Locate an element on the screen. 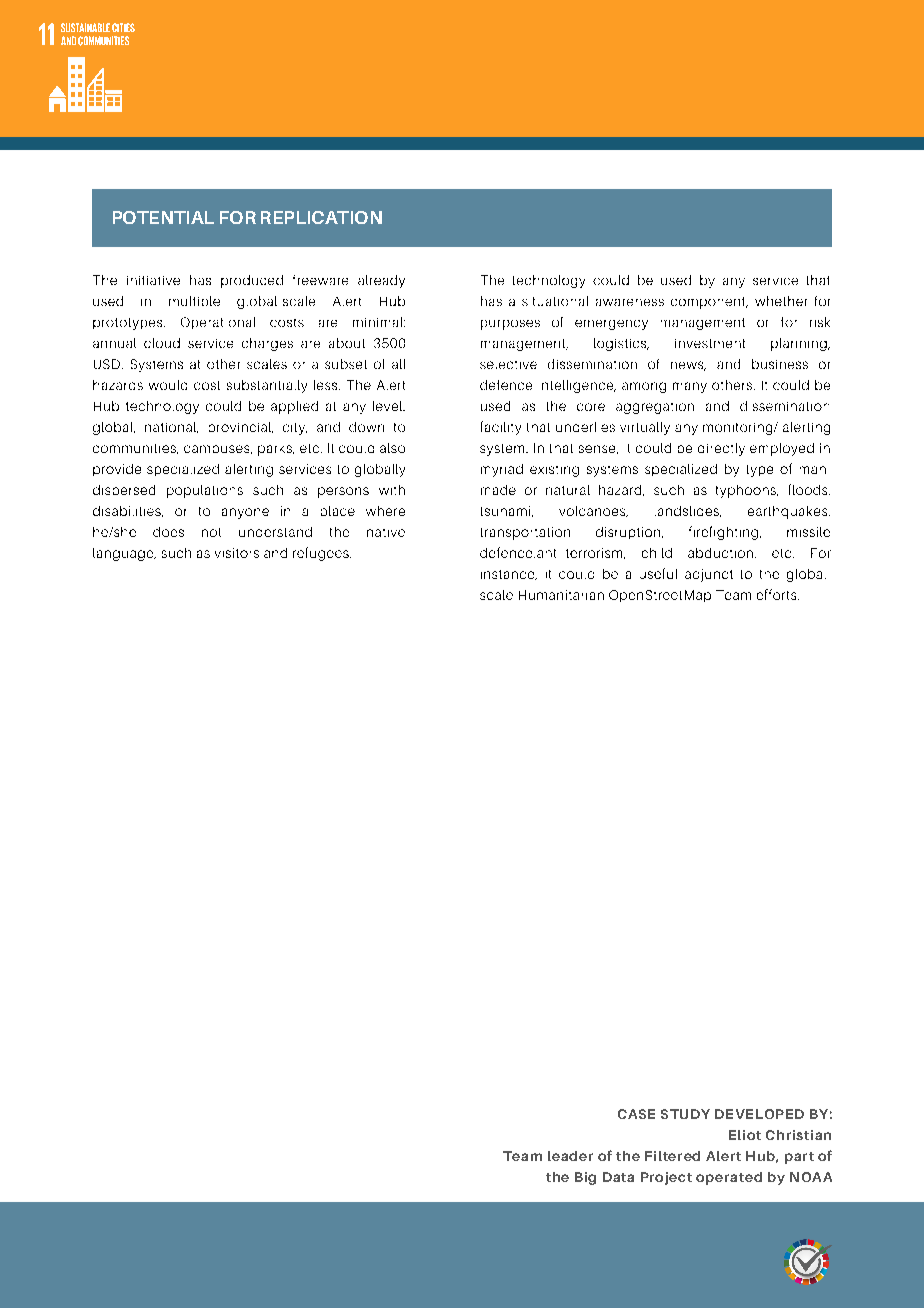  Big is located at coordinates (585, 1178).
